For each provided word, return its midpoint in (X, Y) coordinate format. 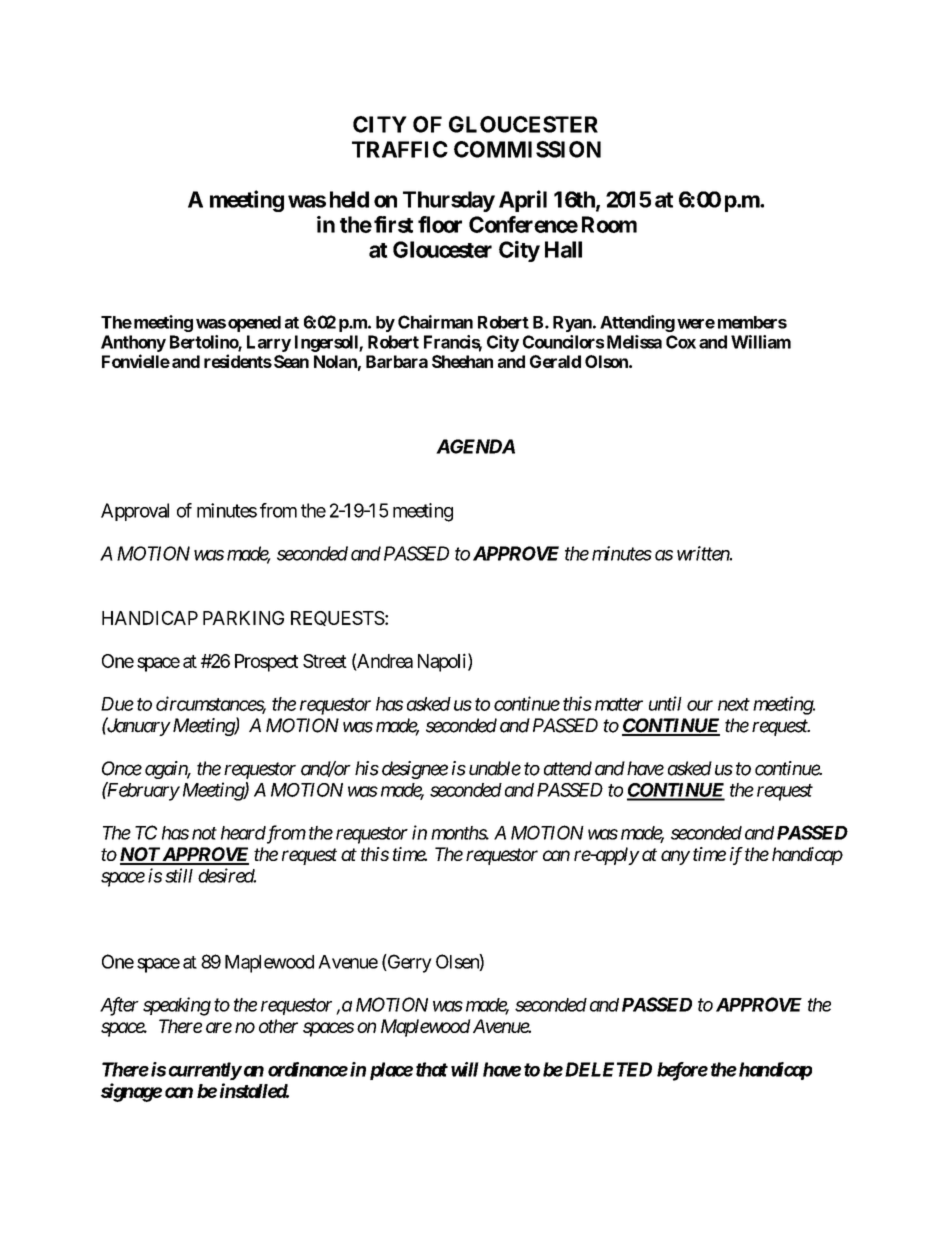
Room (609, 224)
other (278, 1026)
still (179, 875)
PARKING (243, 618)
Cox (681, 342)
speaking (177, 1006)
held (349, 199)
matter (619, 704)
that (432, 1069)
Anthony (133, 343)
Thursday (449, 201)
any (675, 857)
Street (325, 661)
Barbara (397, 361)
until (665, 703)
